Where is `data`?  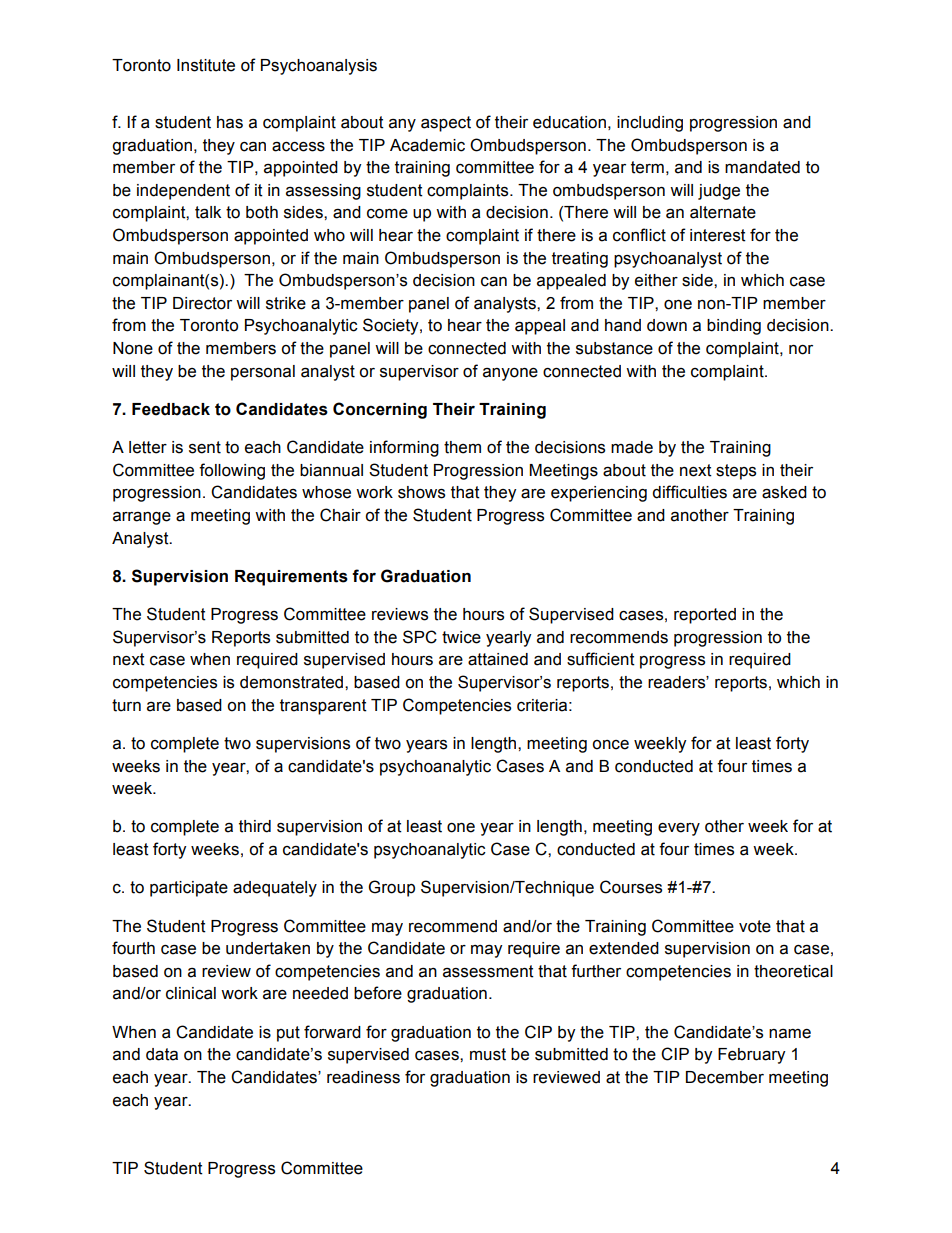 data is located at coordinates (162, 1054).
